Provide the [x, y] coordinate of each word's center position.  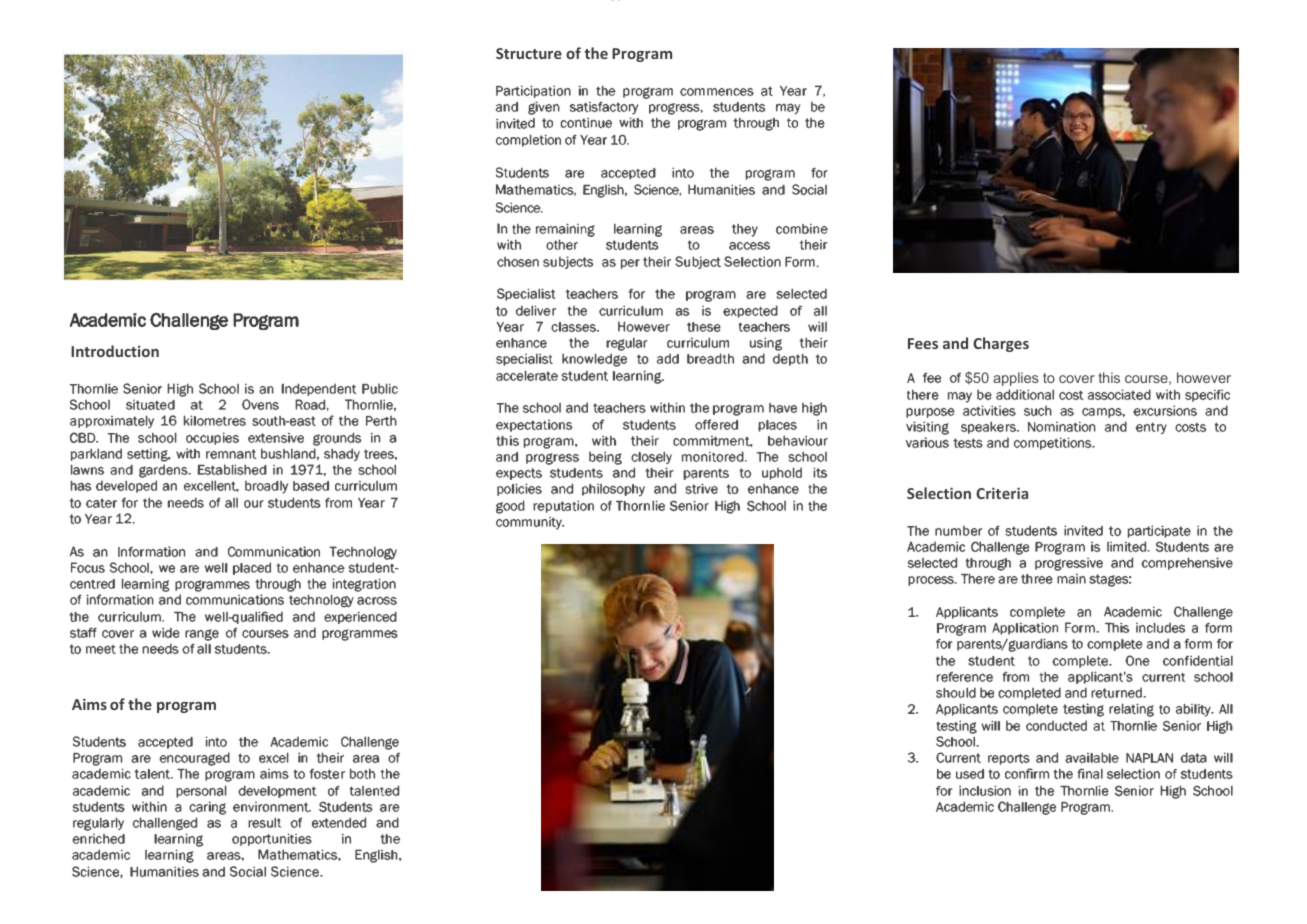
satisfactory [604, 109]
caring [207, 808]
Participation [533, 91]
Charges [1001, 344]
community [530, 523]
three [1037, 579]
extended [339, 822]
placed [252, 568]
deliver [536, 310]
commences [717, 92]
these [704, 327]
